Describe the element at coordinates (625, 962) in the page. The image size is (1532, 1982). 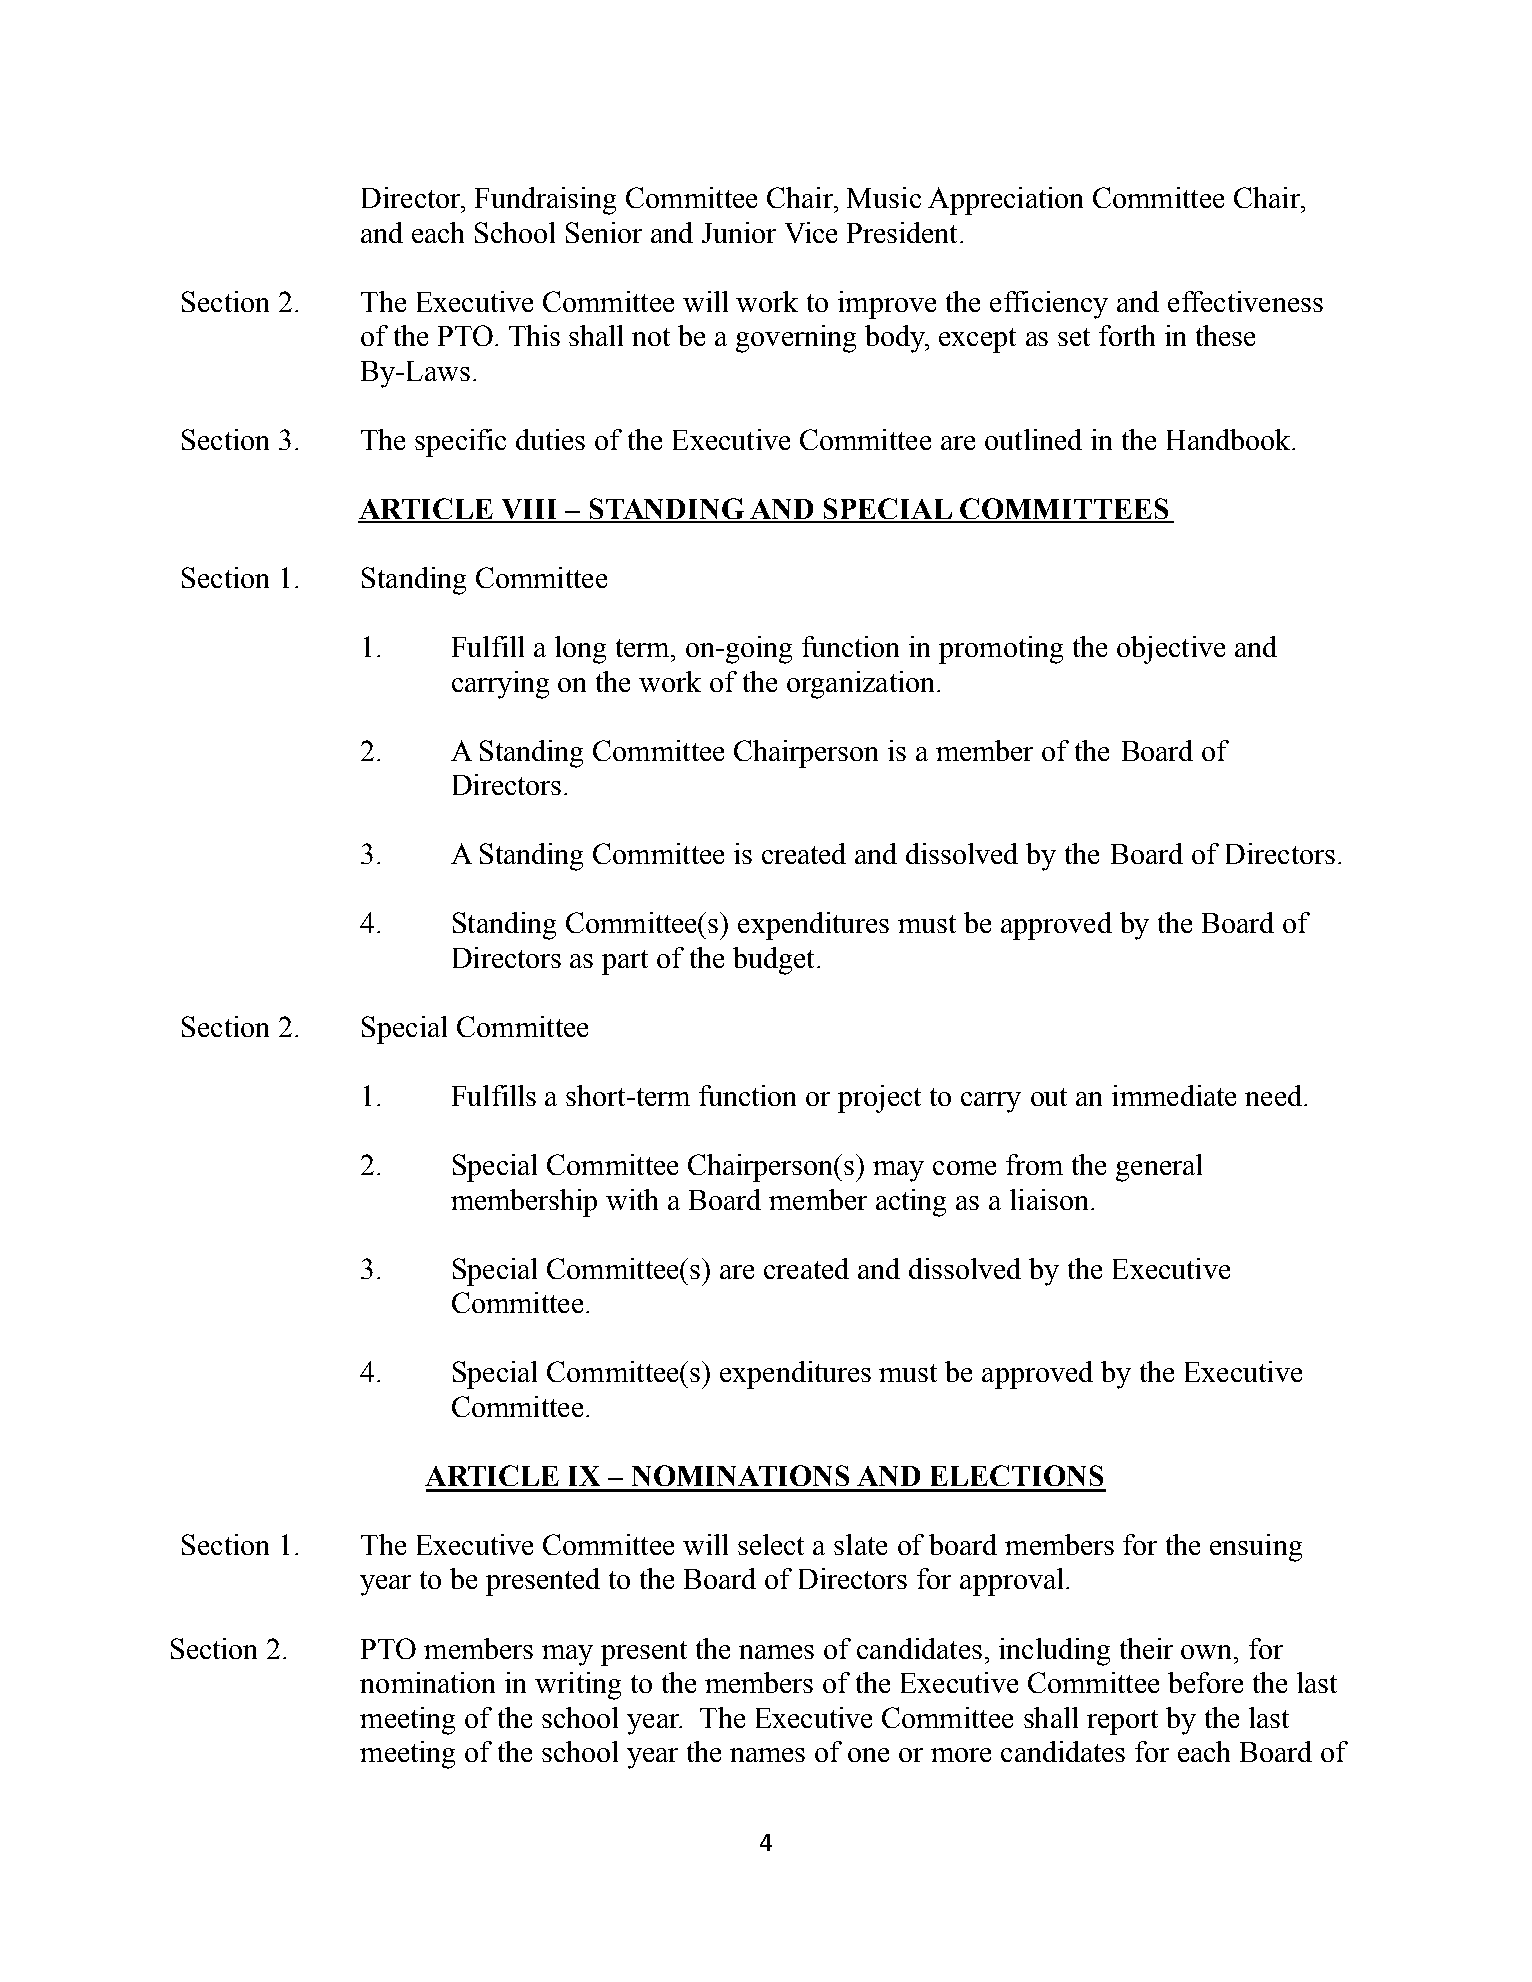
I see `part` at that location.
